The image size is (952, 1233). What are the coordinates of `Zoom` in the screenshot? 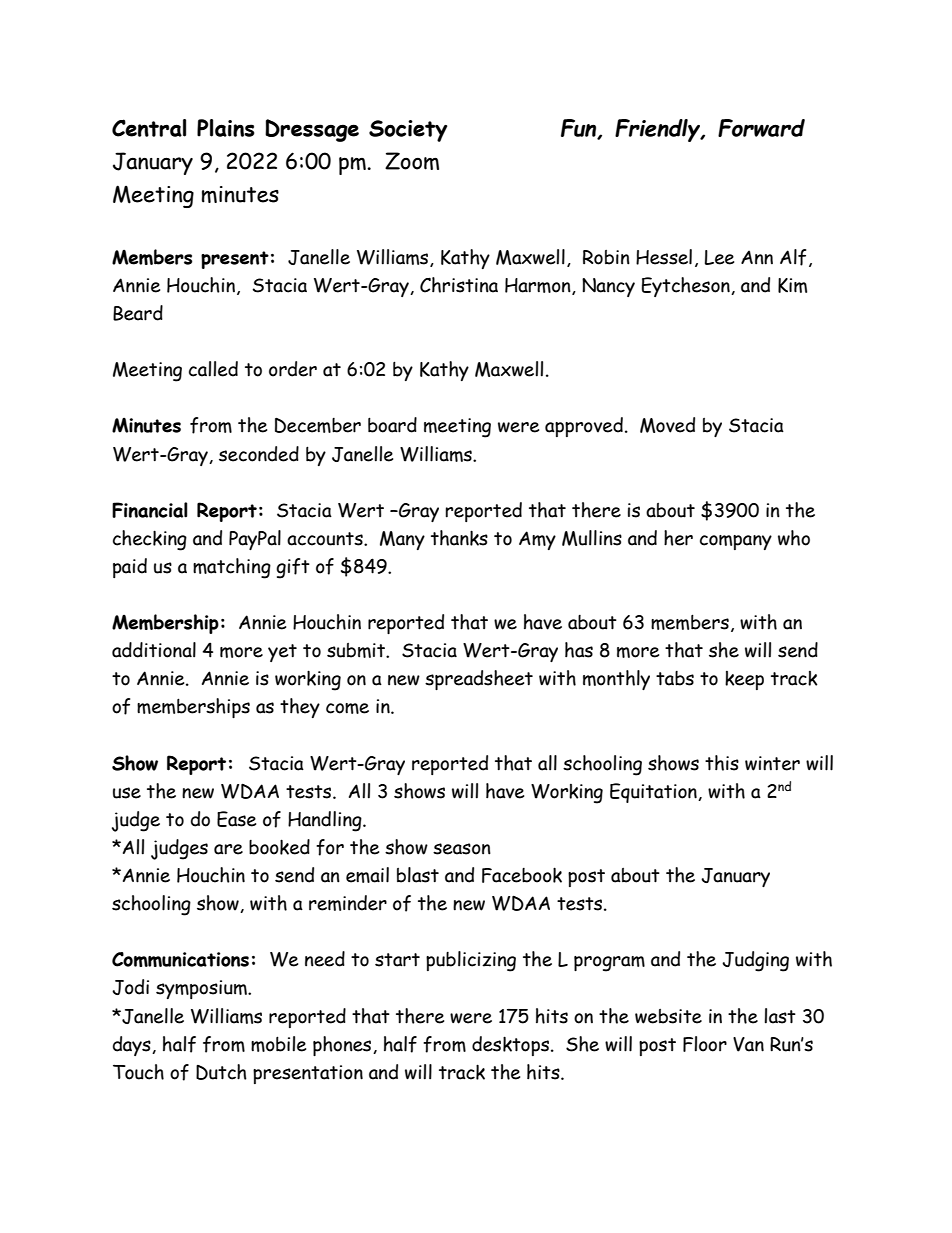 It's located at (412, 161).
